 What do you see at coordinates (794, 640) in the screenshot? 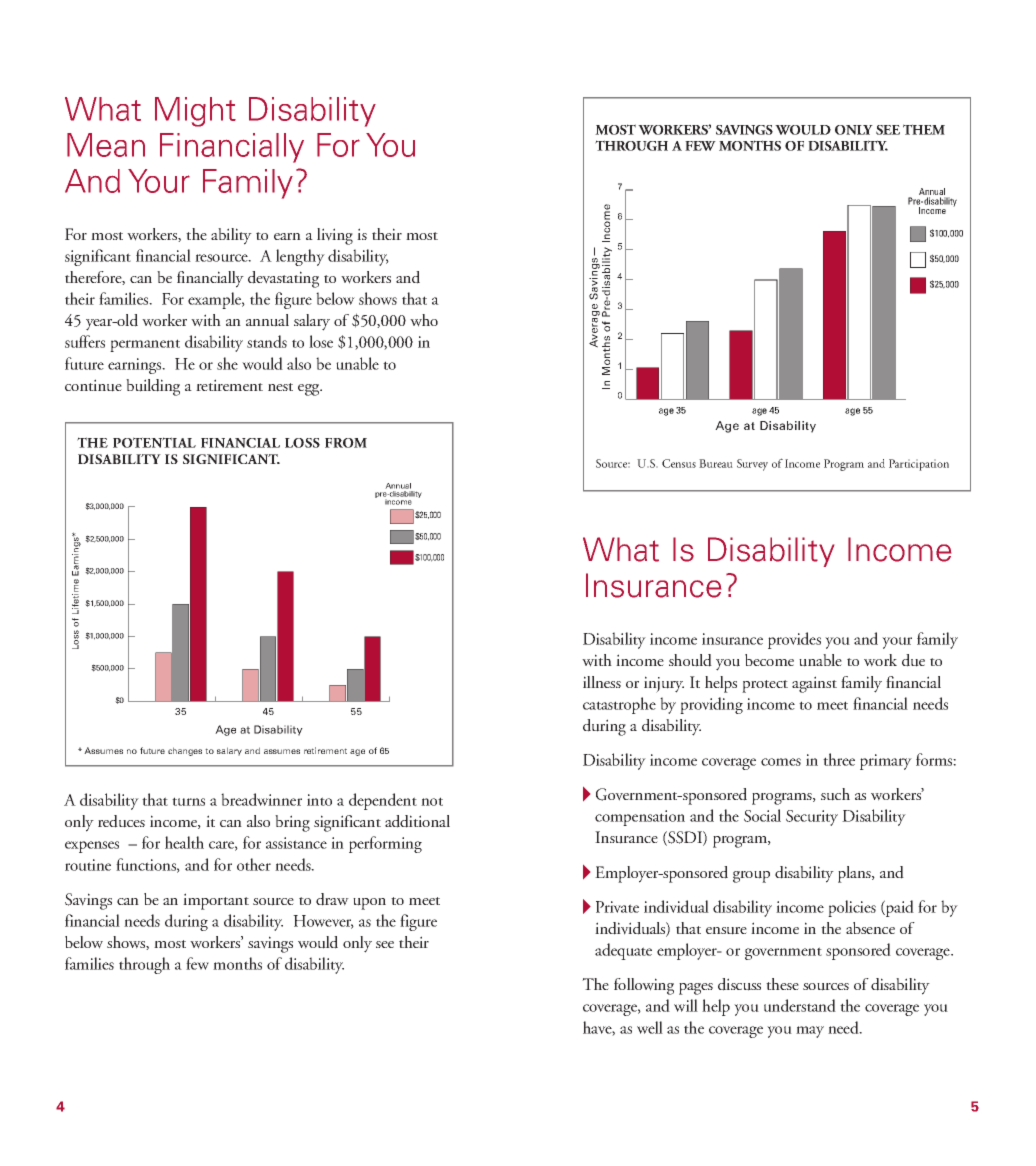
I see `provides` at bounding box center [794, 640].
